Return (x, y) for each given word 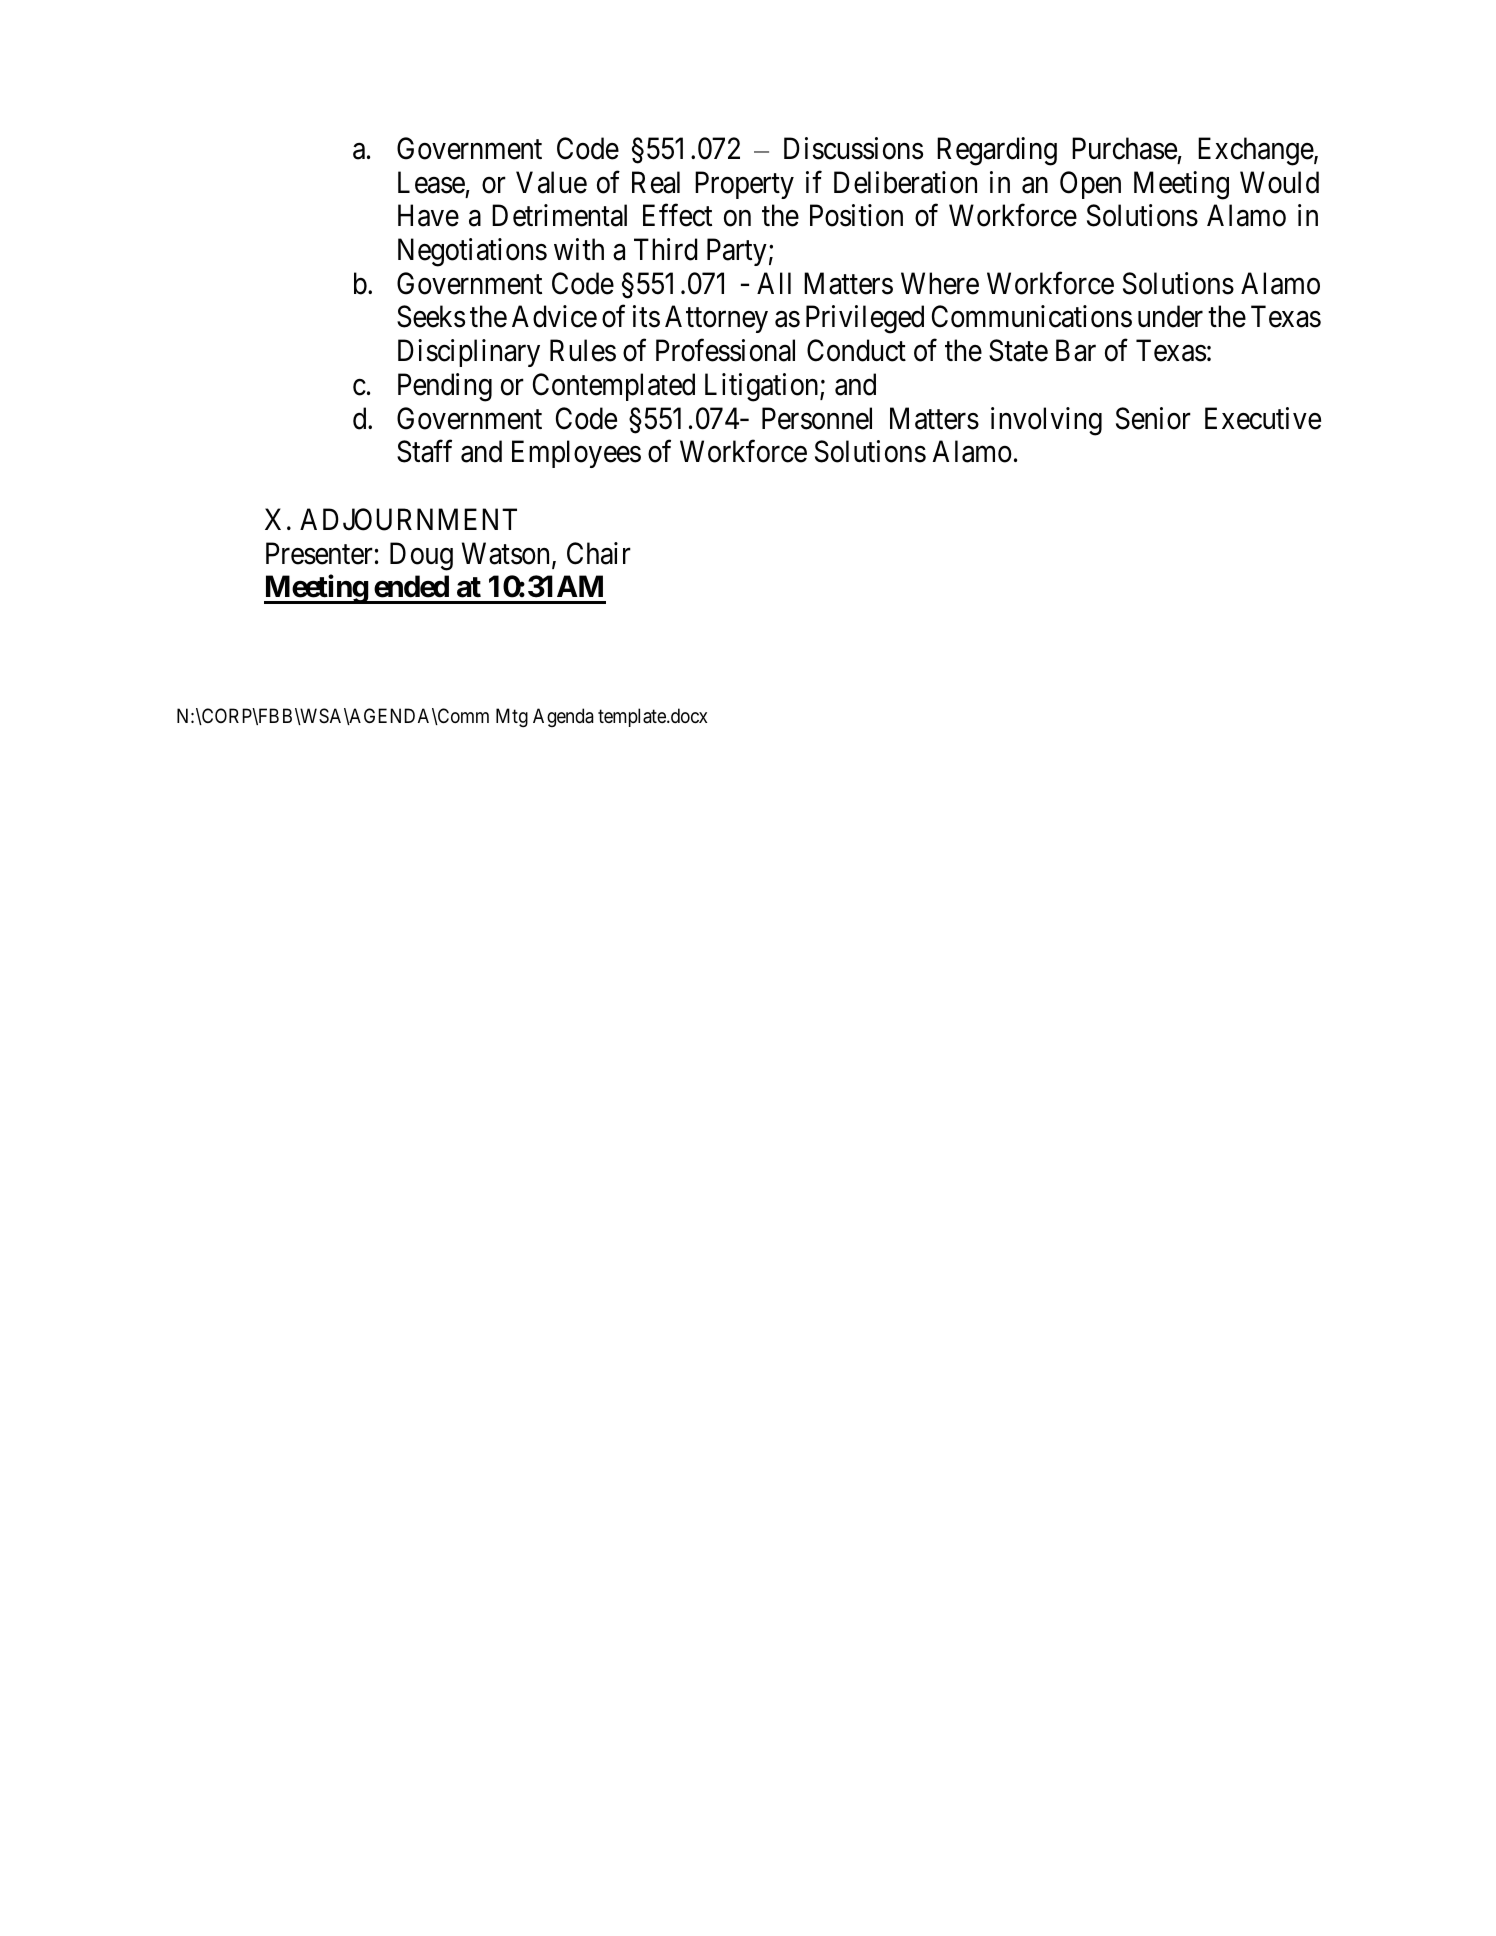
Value (551, 182)
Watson (507, 554)
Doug (421, 556)
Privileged (865, 319)
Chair (599, 553)
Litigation (763, 387)
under (1170, 316)
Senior (1153, 418)
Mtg (512, 717)
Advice (554, 316)
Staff (424, 451)
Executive (1263, 418)
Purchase (1124, 148)
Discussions (853, 148)
